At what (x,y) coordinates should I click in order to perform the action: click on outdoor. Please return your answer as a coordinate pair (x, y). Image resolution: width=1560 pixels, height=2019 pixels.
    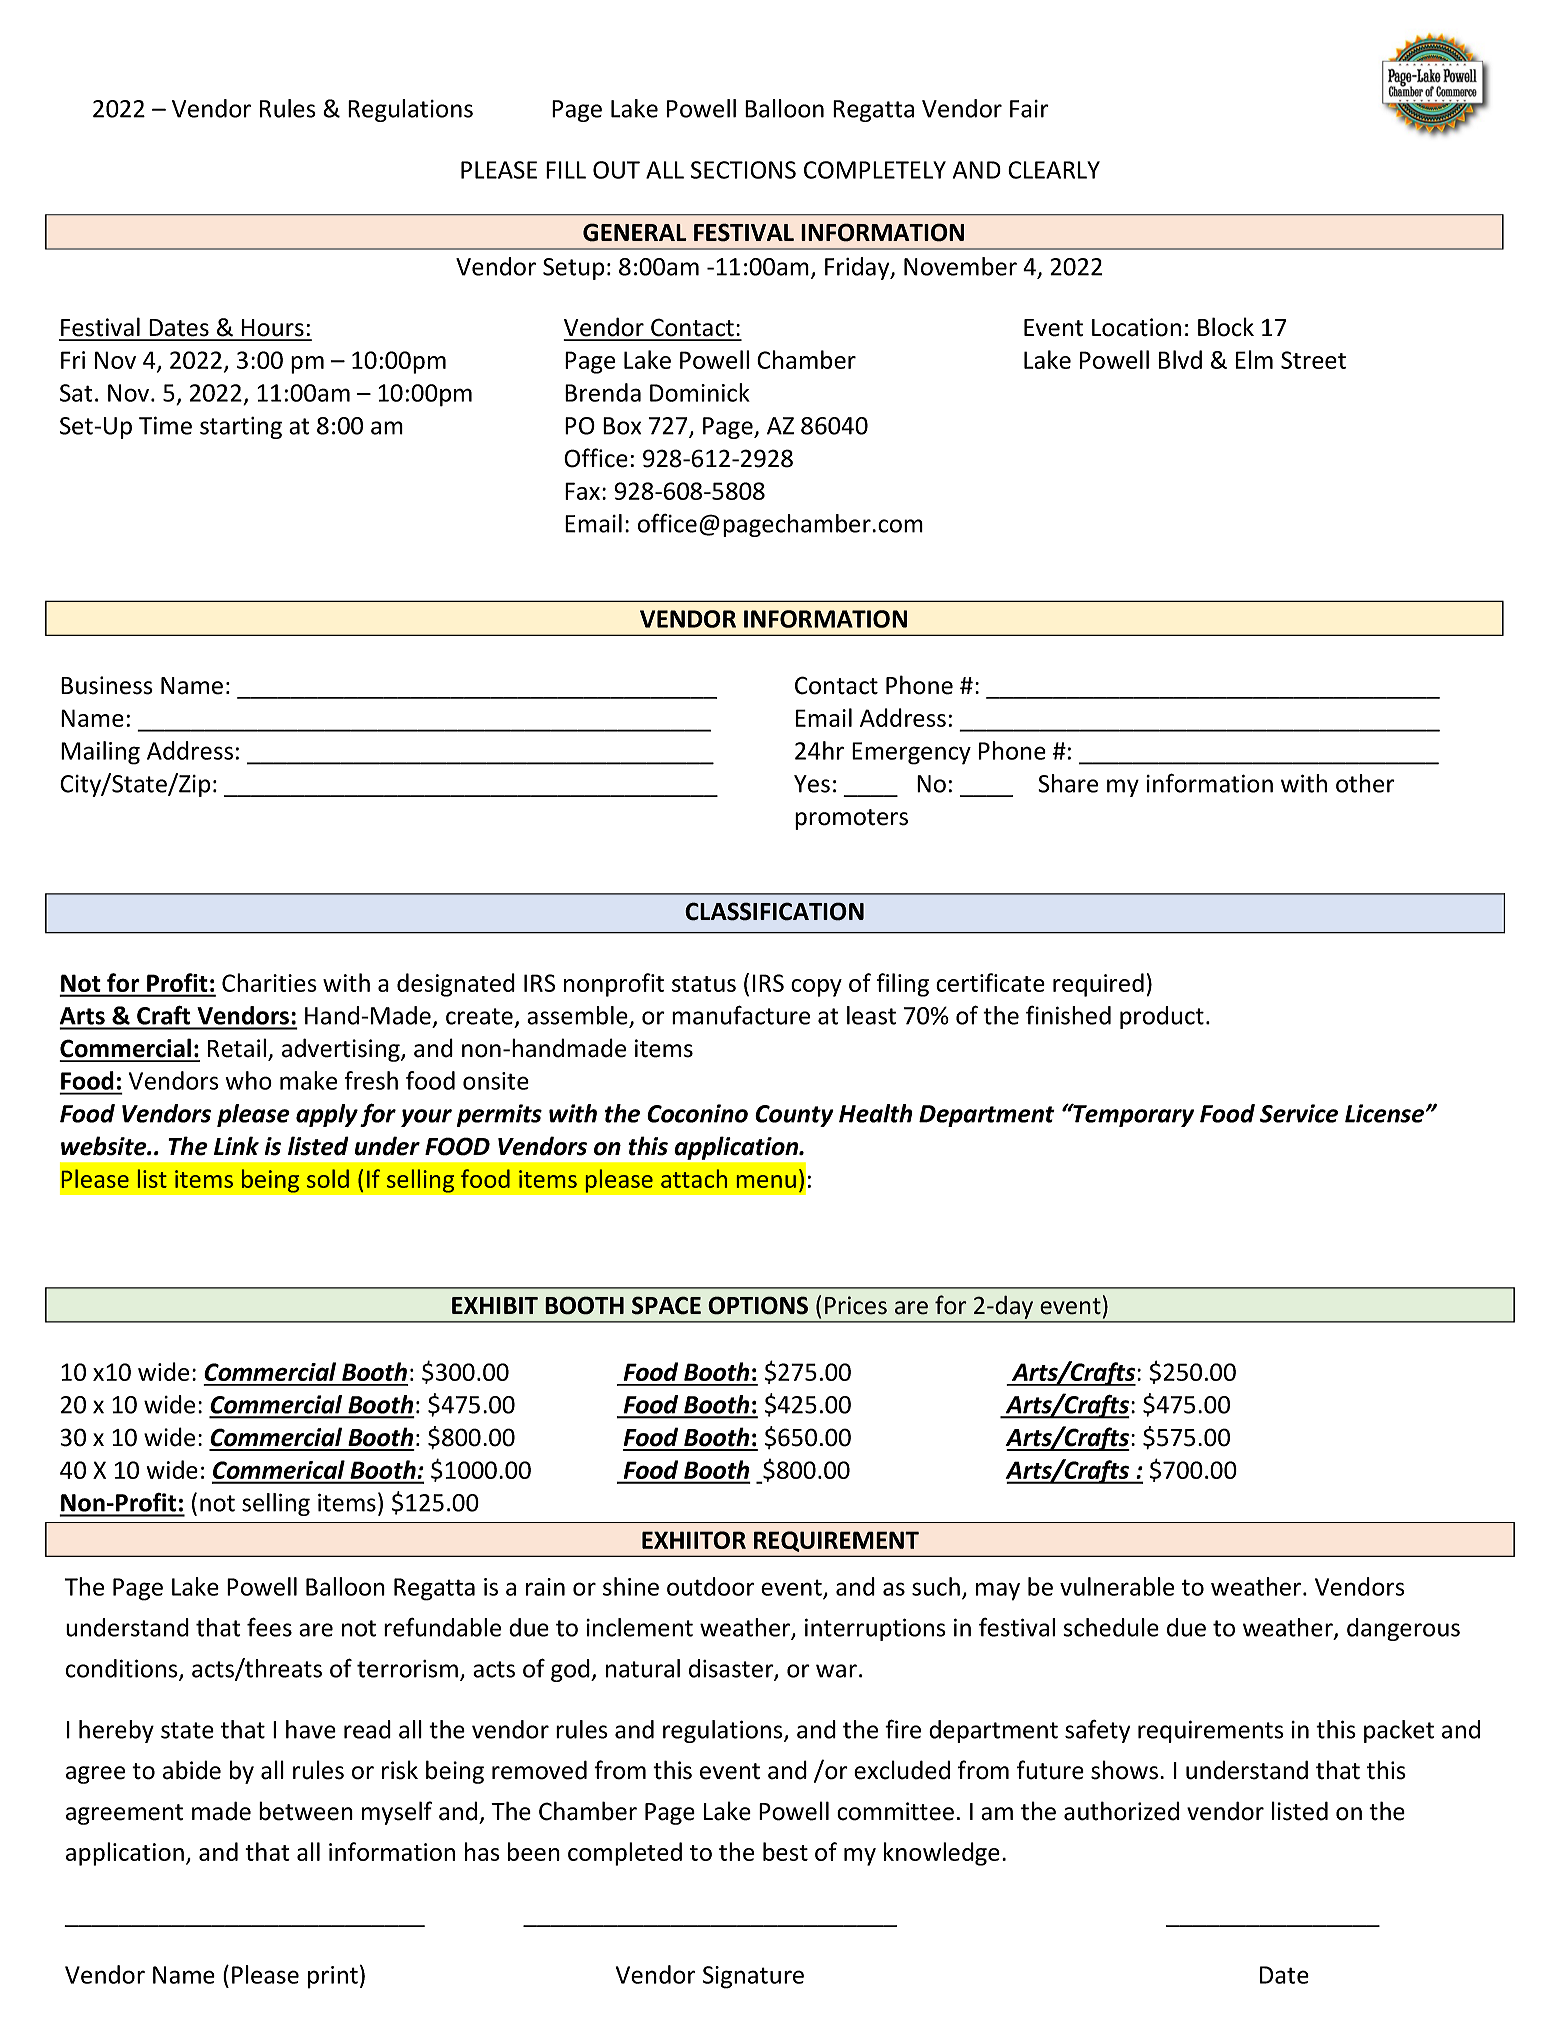
    Looking at the image, I should click on (710, 1586).
